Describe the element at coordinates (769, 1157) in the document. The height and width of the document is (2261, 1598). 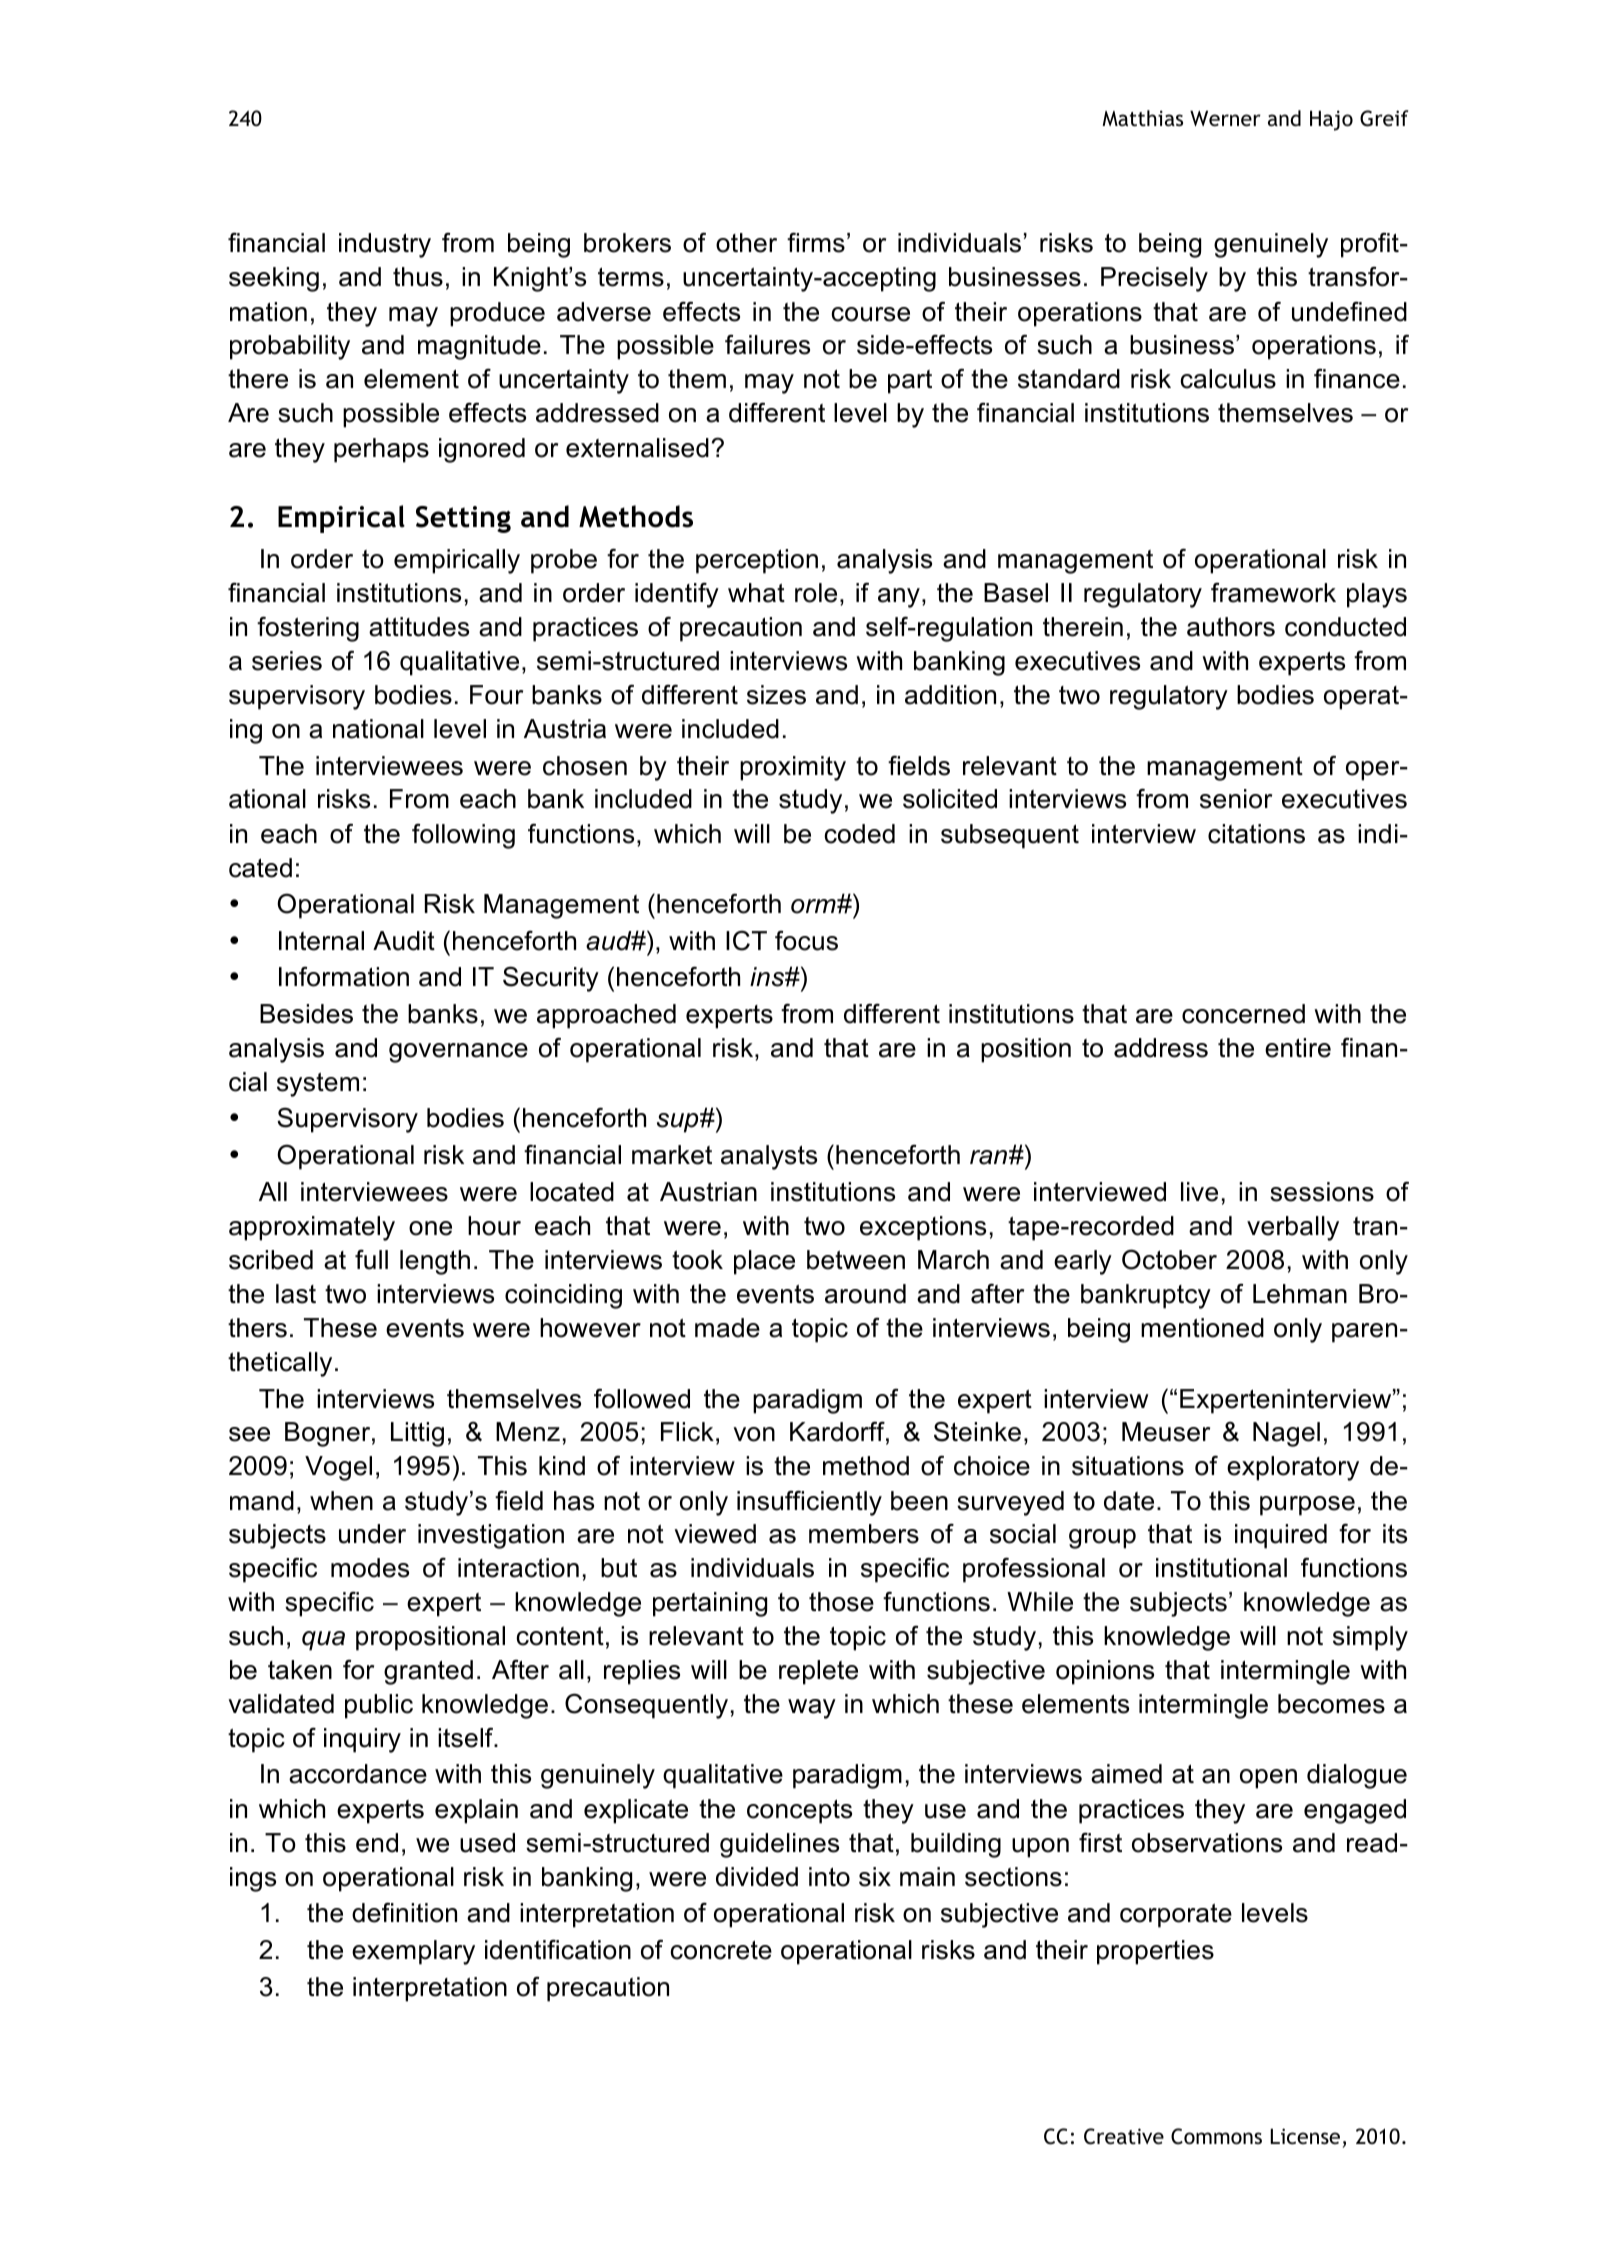
I see `analysts` at that location.
